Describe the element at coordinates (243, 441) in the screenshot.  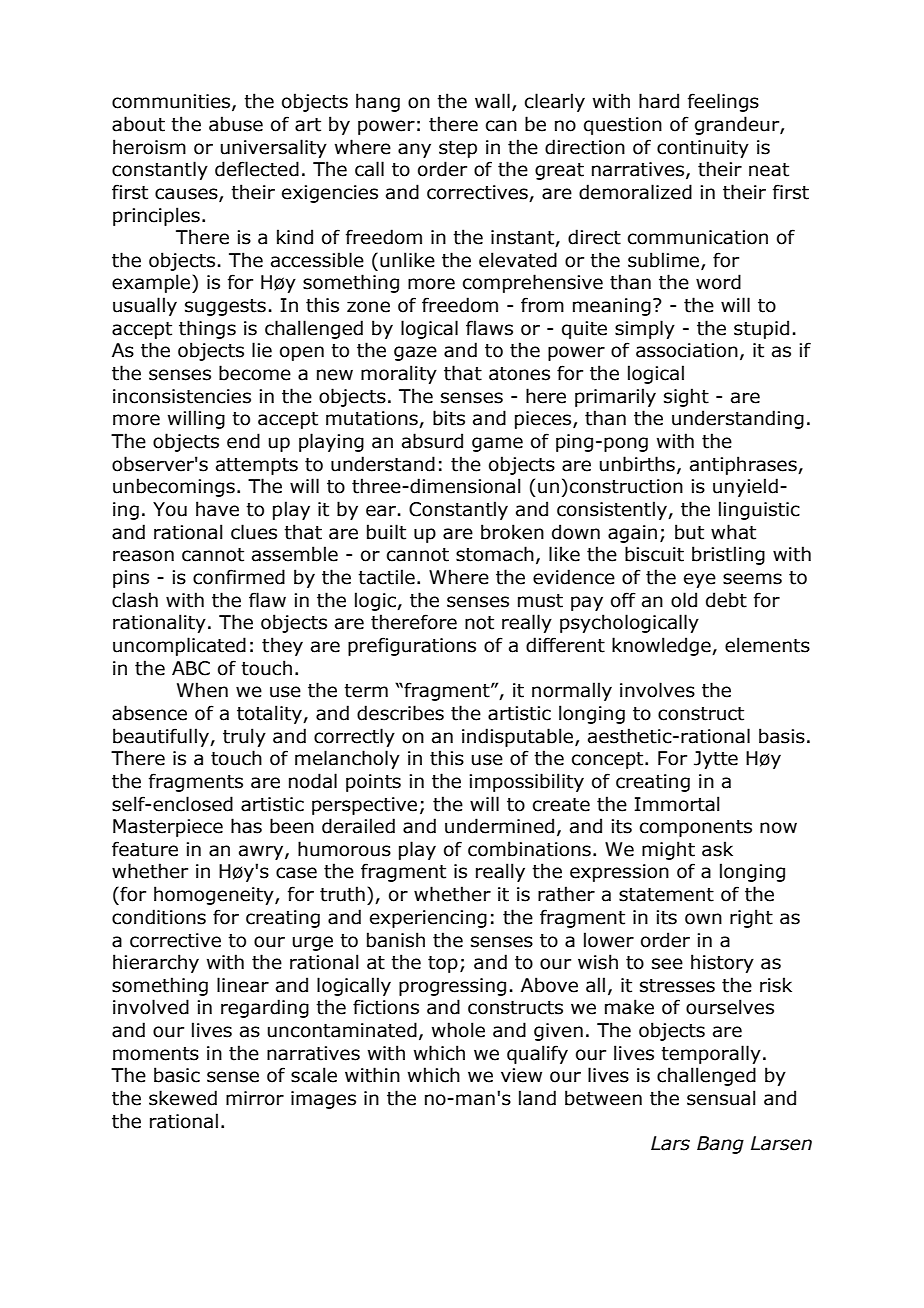
I see `end` at that location.
